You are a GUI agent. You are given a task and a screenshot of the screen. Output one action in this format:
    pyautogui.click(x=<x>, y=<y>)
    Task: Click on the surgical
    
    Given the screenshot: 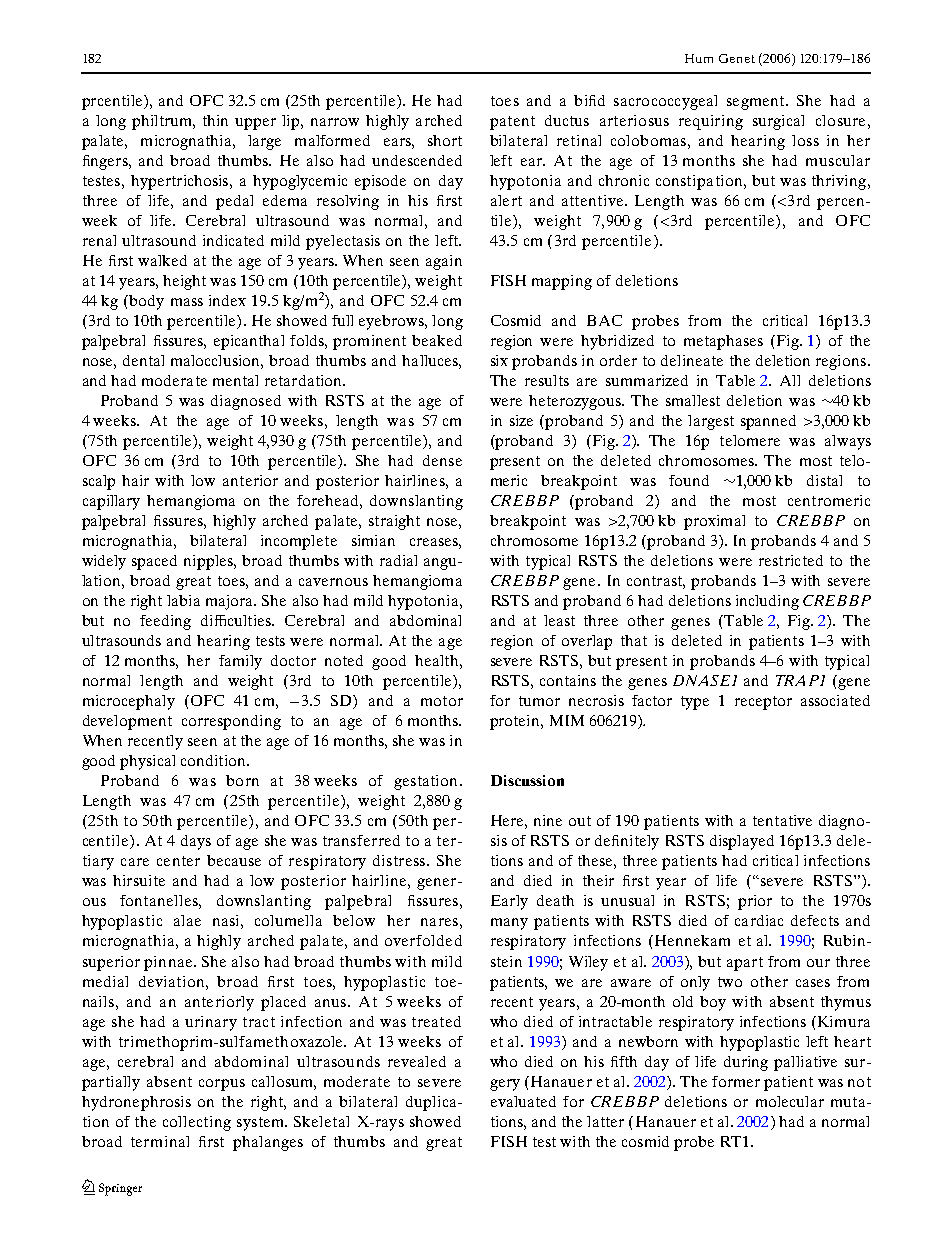 What is the action you would take?
    pyautogui.click(x=778, y=122)
